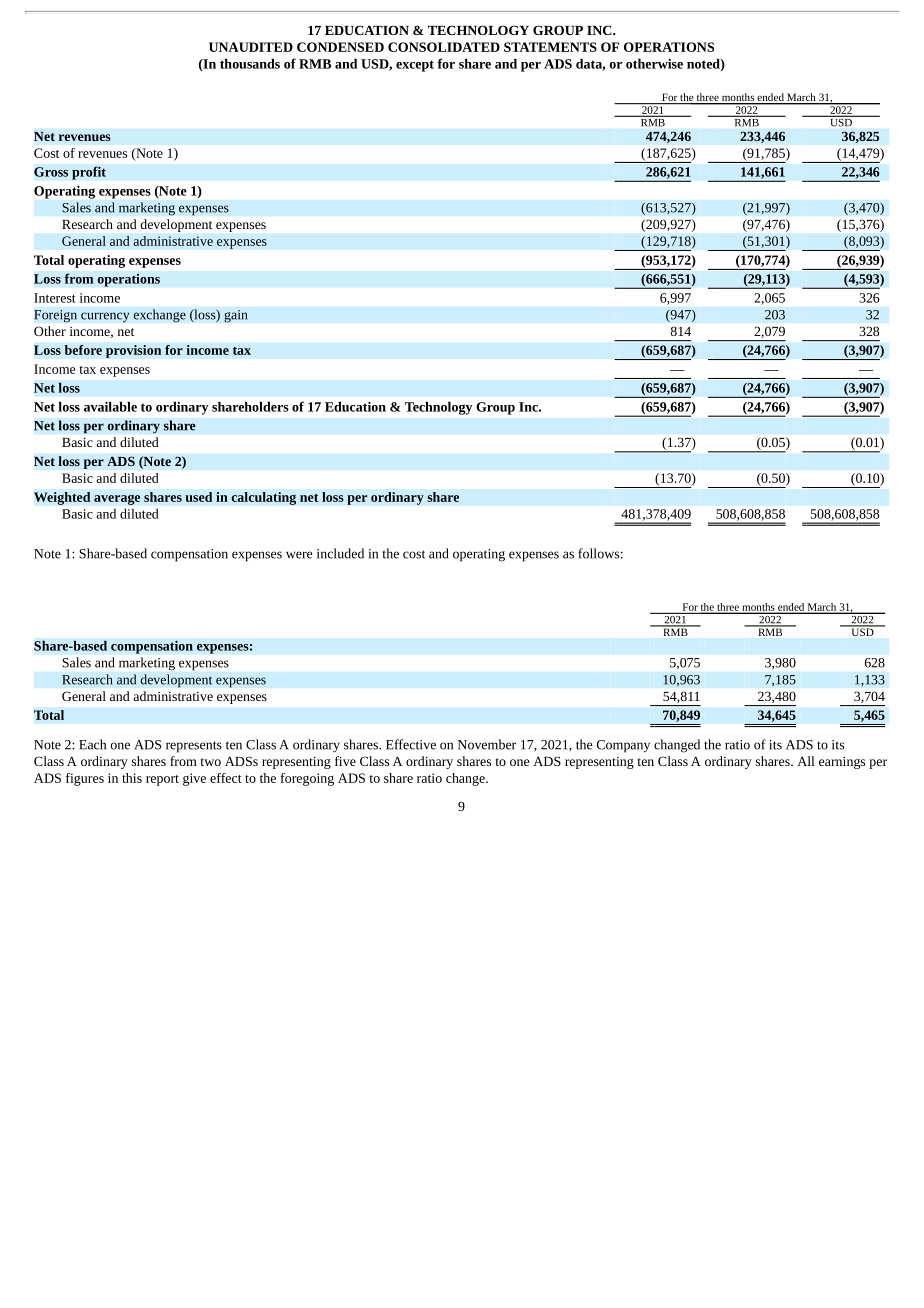 The width and height of the screenshot is (924, 1308). What do you see at coordinates (132, 778) in the screenshot?
I see `this` at bounding box center [132, 778].
